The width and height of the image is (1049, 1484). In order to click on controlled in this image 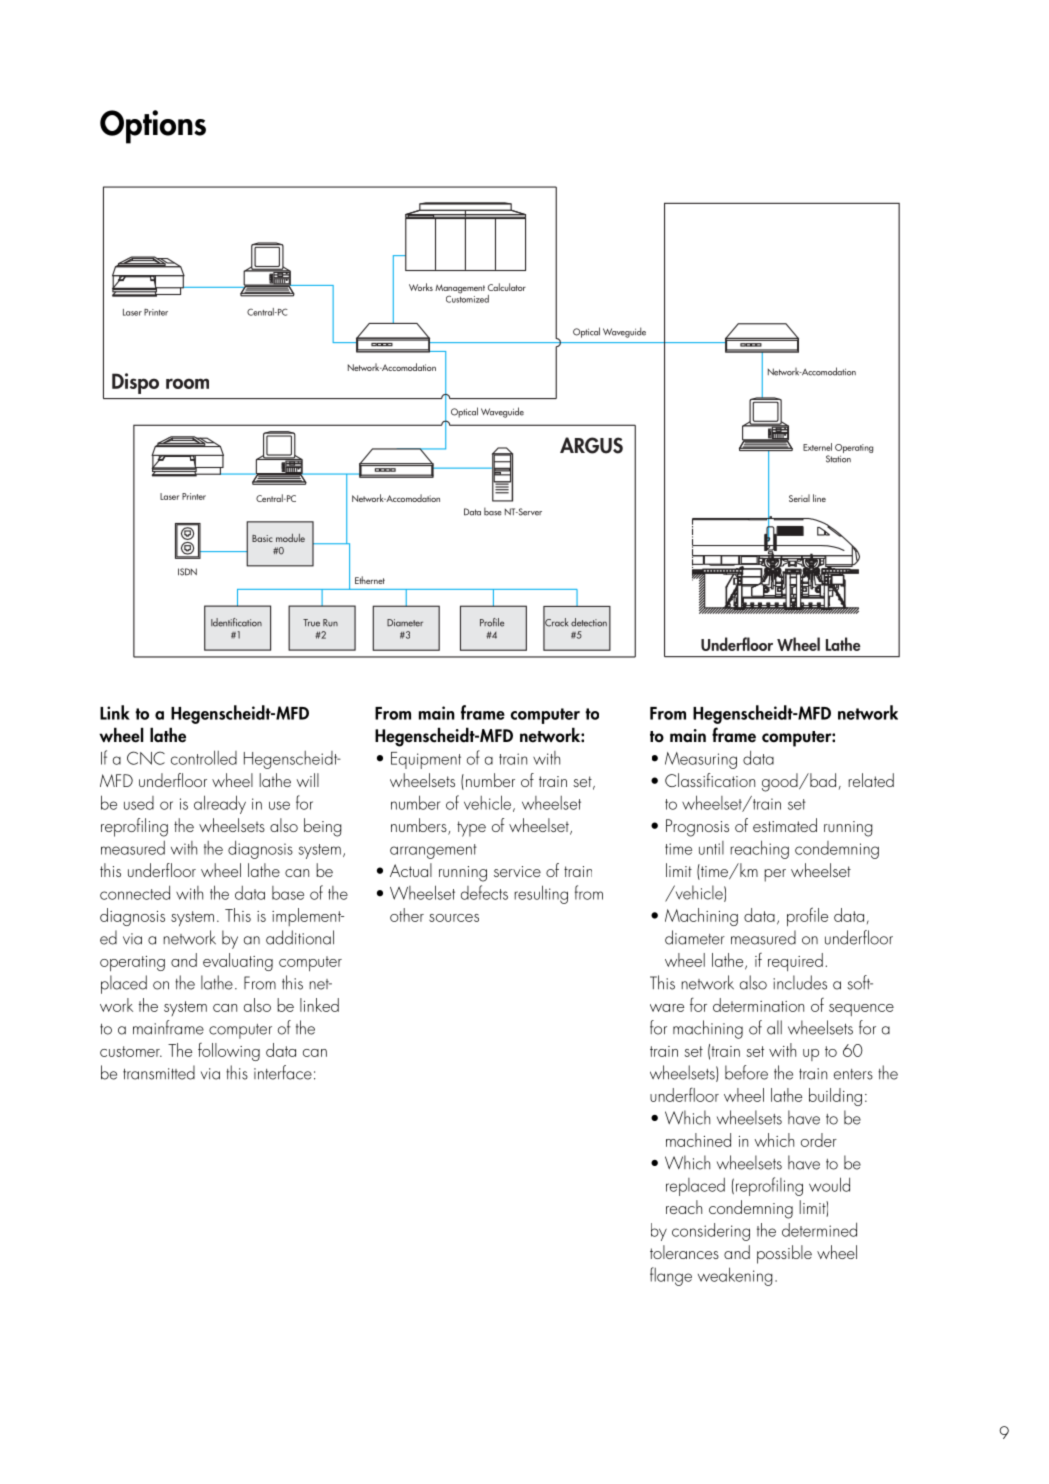, I will do `click(204, 757)`.
